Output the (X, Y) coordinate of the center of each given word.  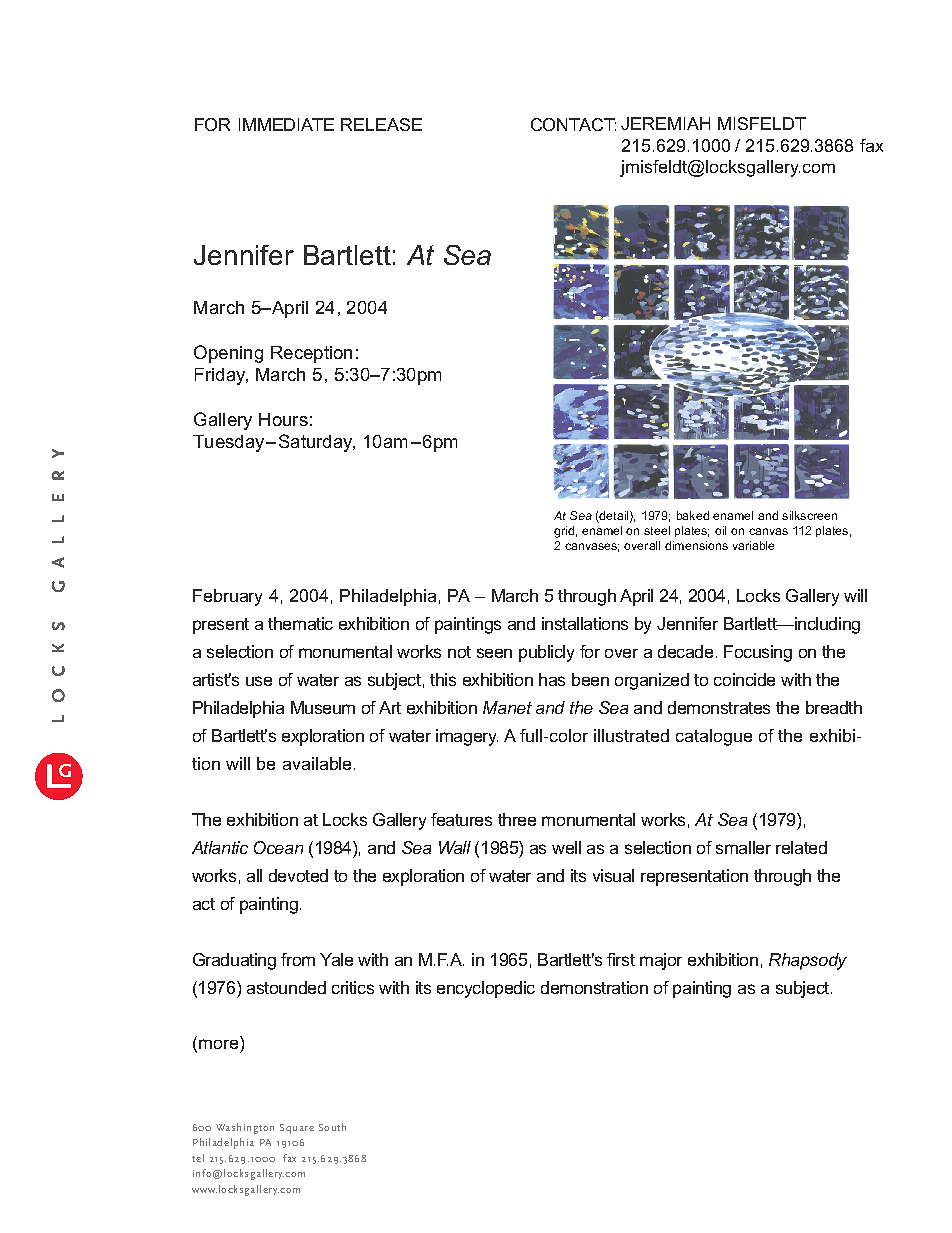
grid (564, 532)
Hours (283, 419)
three (517, 819)
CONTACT (573, 124)
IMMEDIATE (286, 124)
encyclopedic (486, 989)
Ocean (278, 847)
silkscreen (809, 515)
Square (297, 1129)
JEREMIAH (665, 123)
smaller (743, 847)
